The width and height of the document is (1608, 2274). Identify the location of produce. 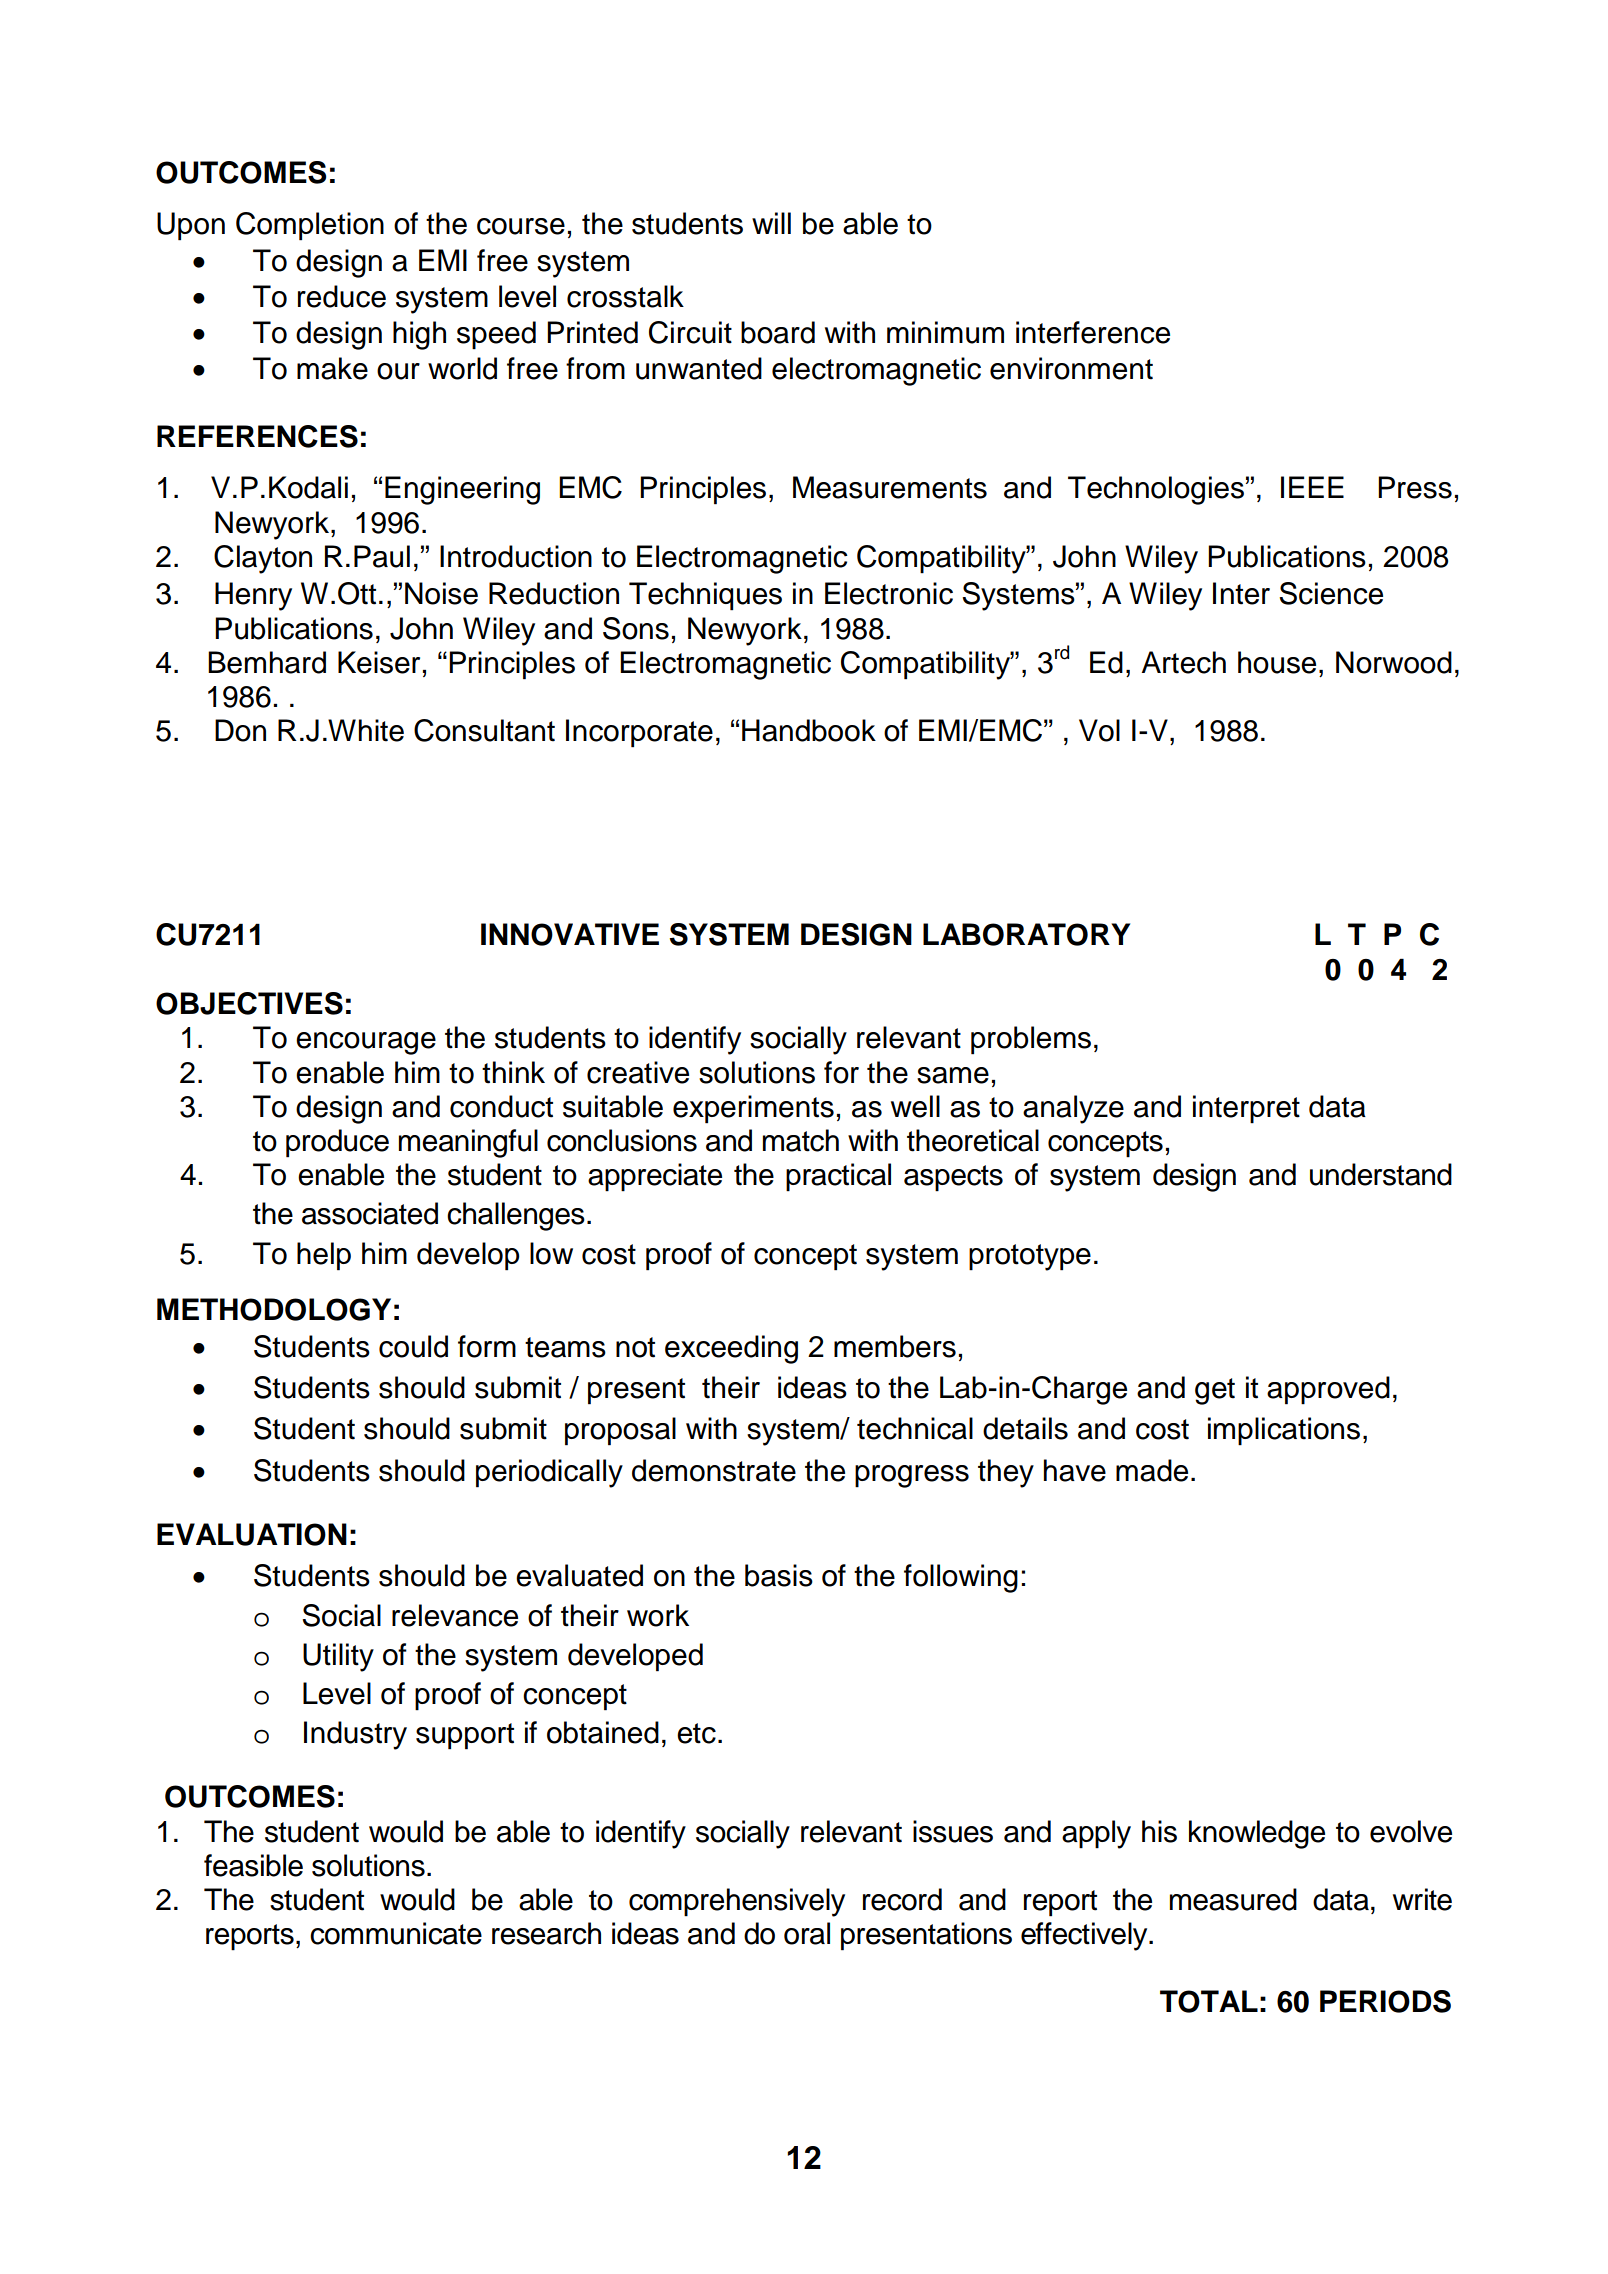
(337, 1143).
